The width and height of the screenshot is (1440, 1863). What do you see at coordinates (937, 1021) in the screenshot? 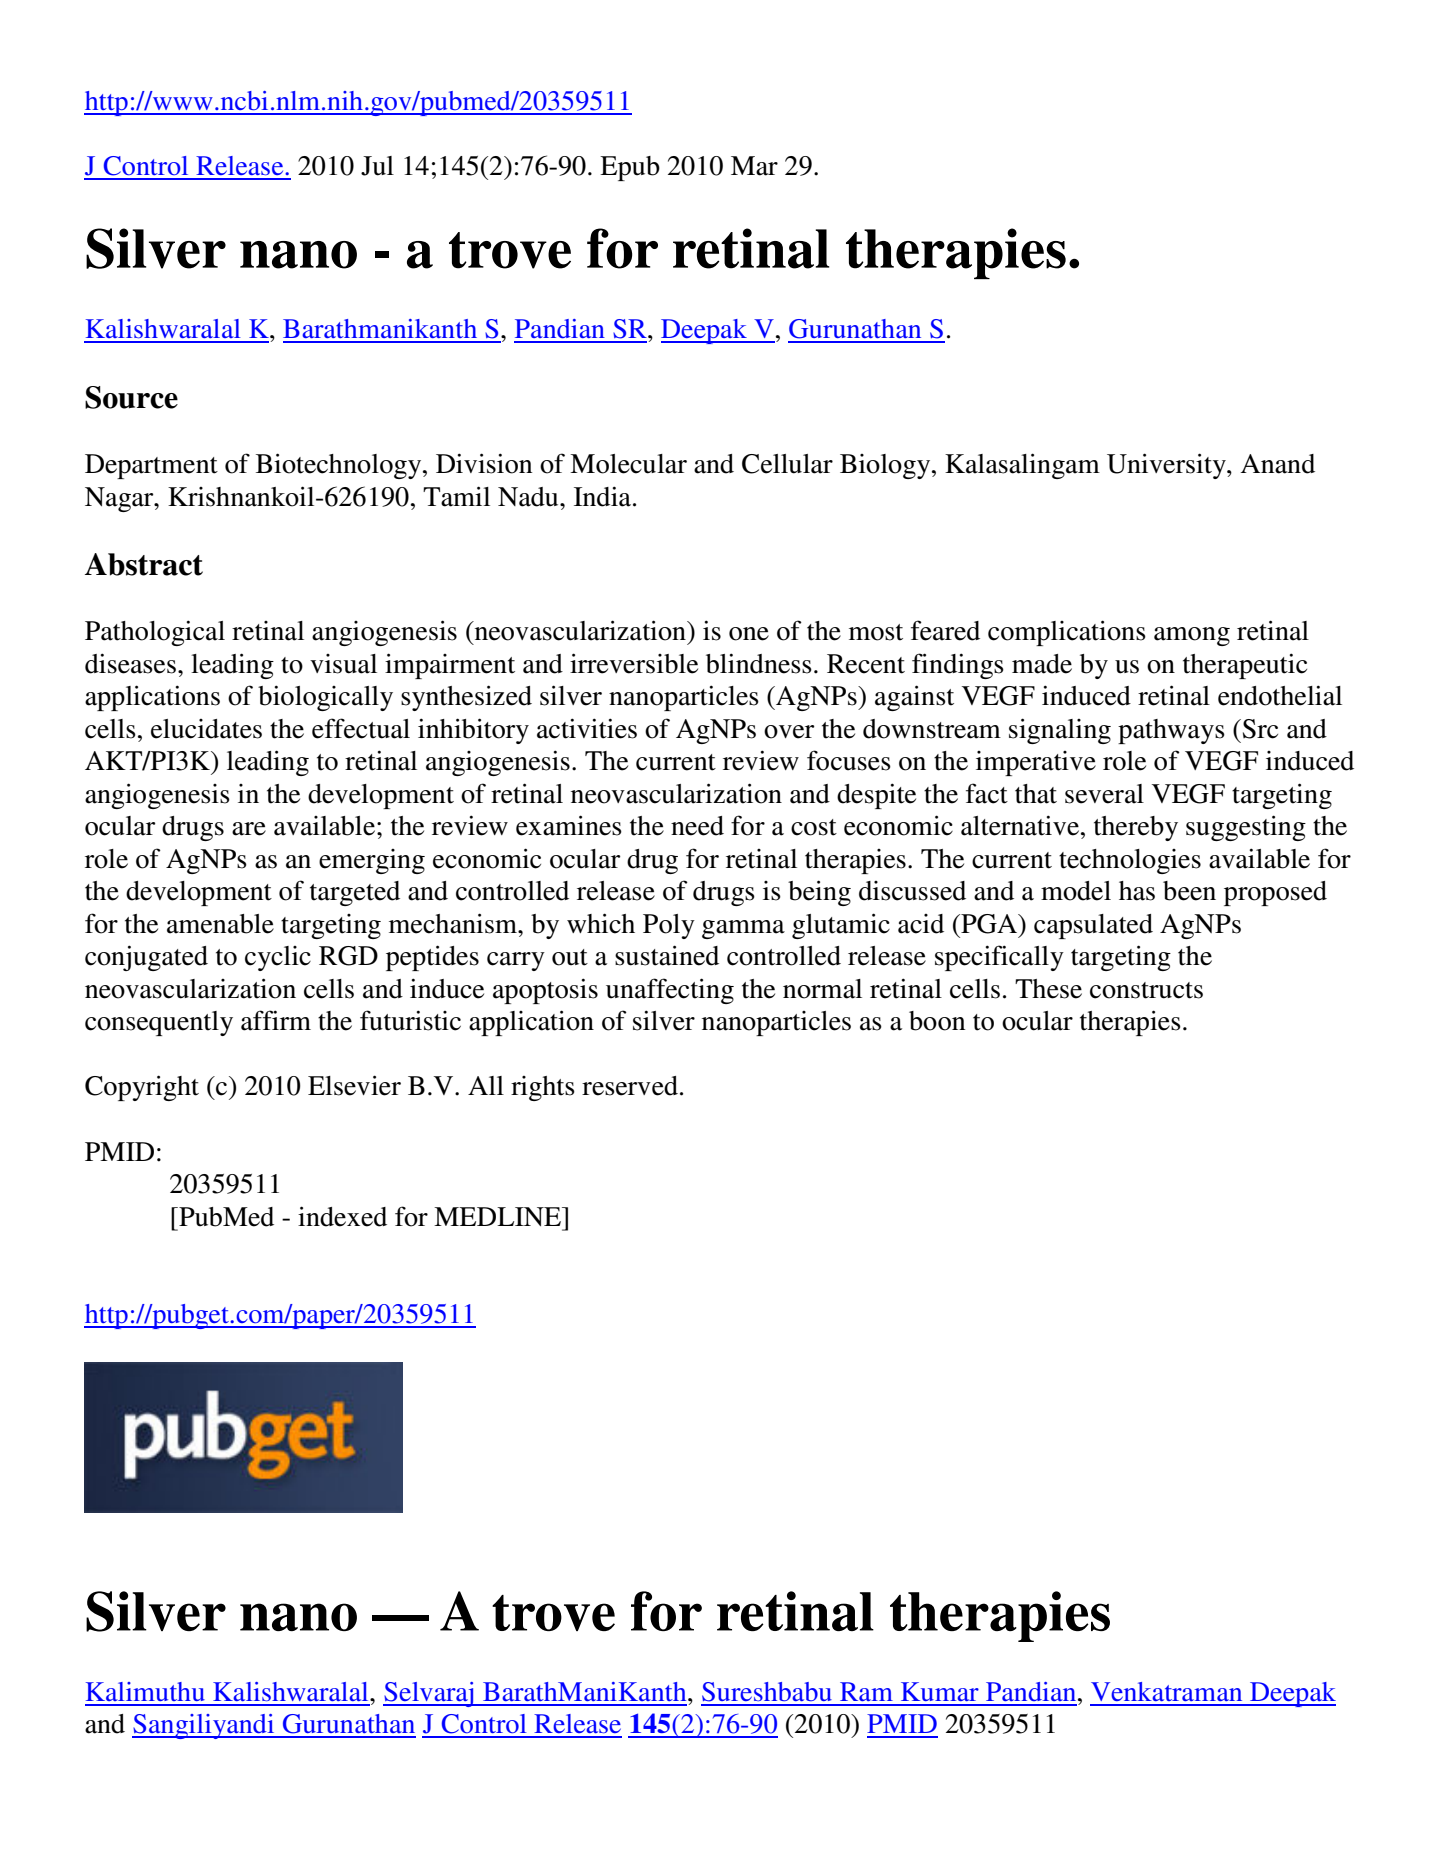
I see `boon` at bounding box center [937, 1021].
